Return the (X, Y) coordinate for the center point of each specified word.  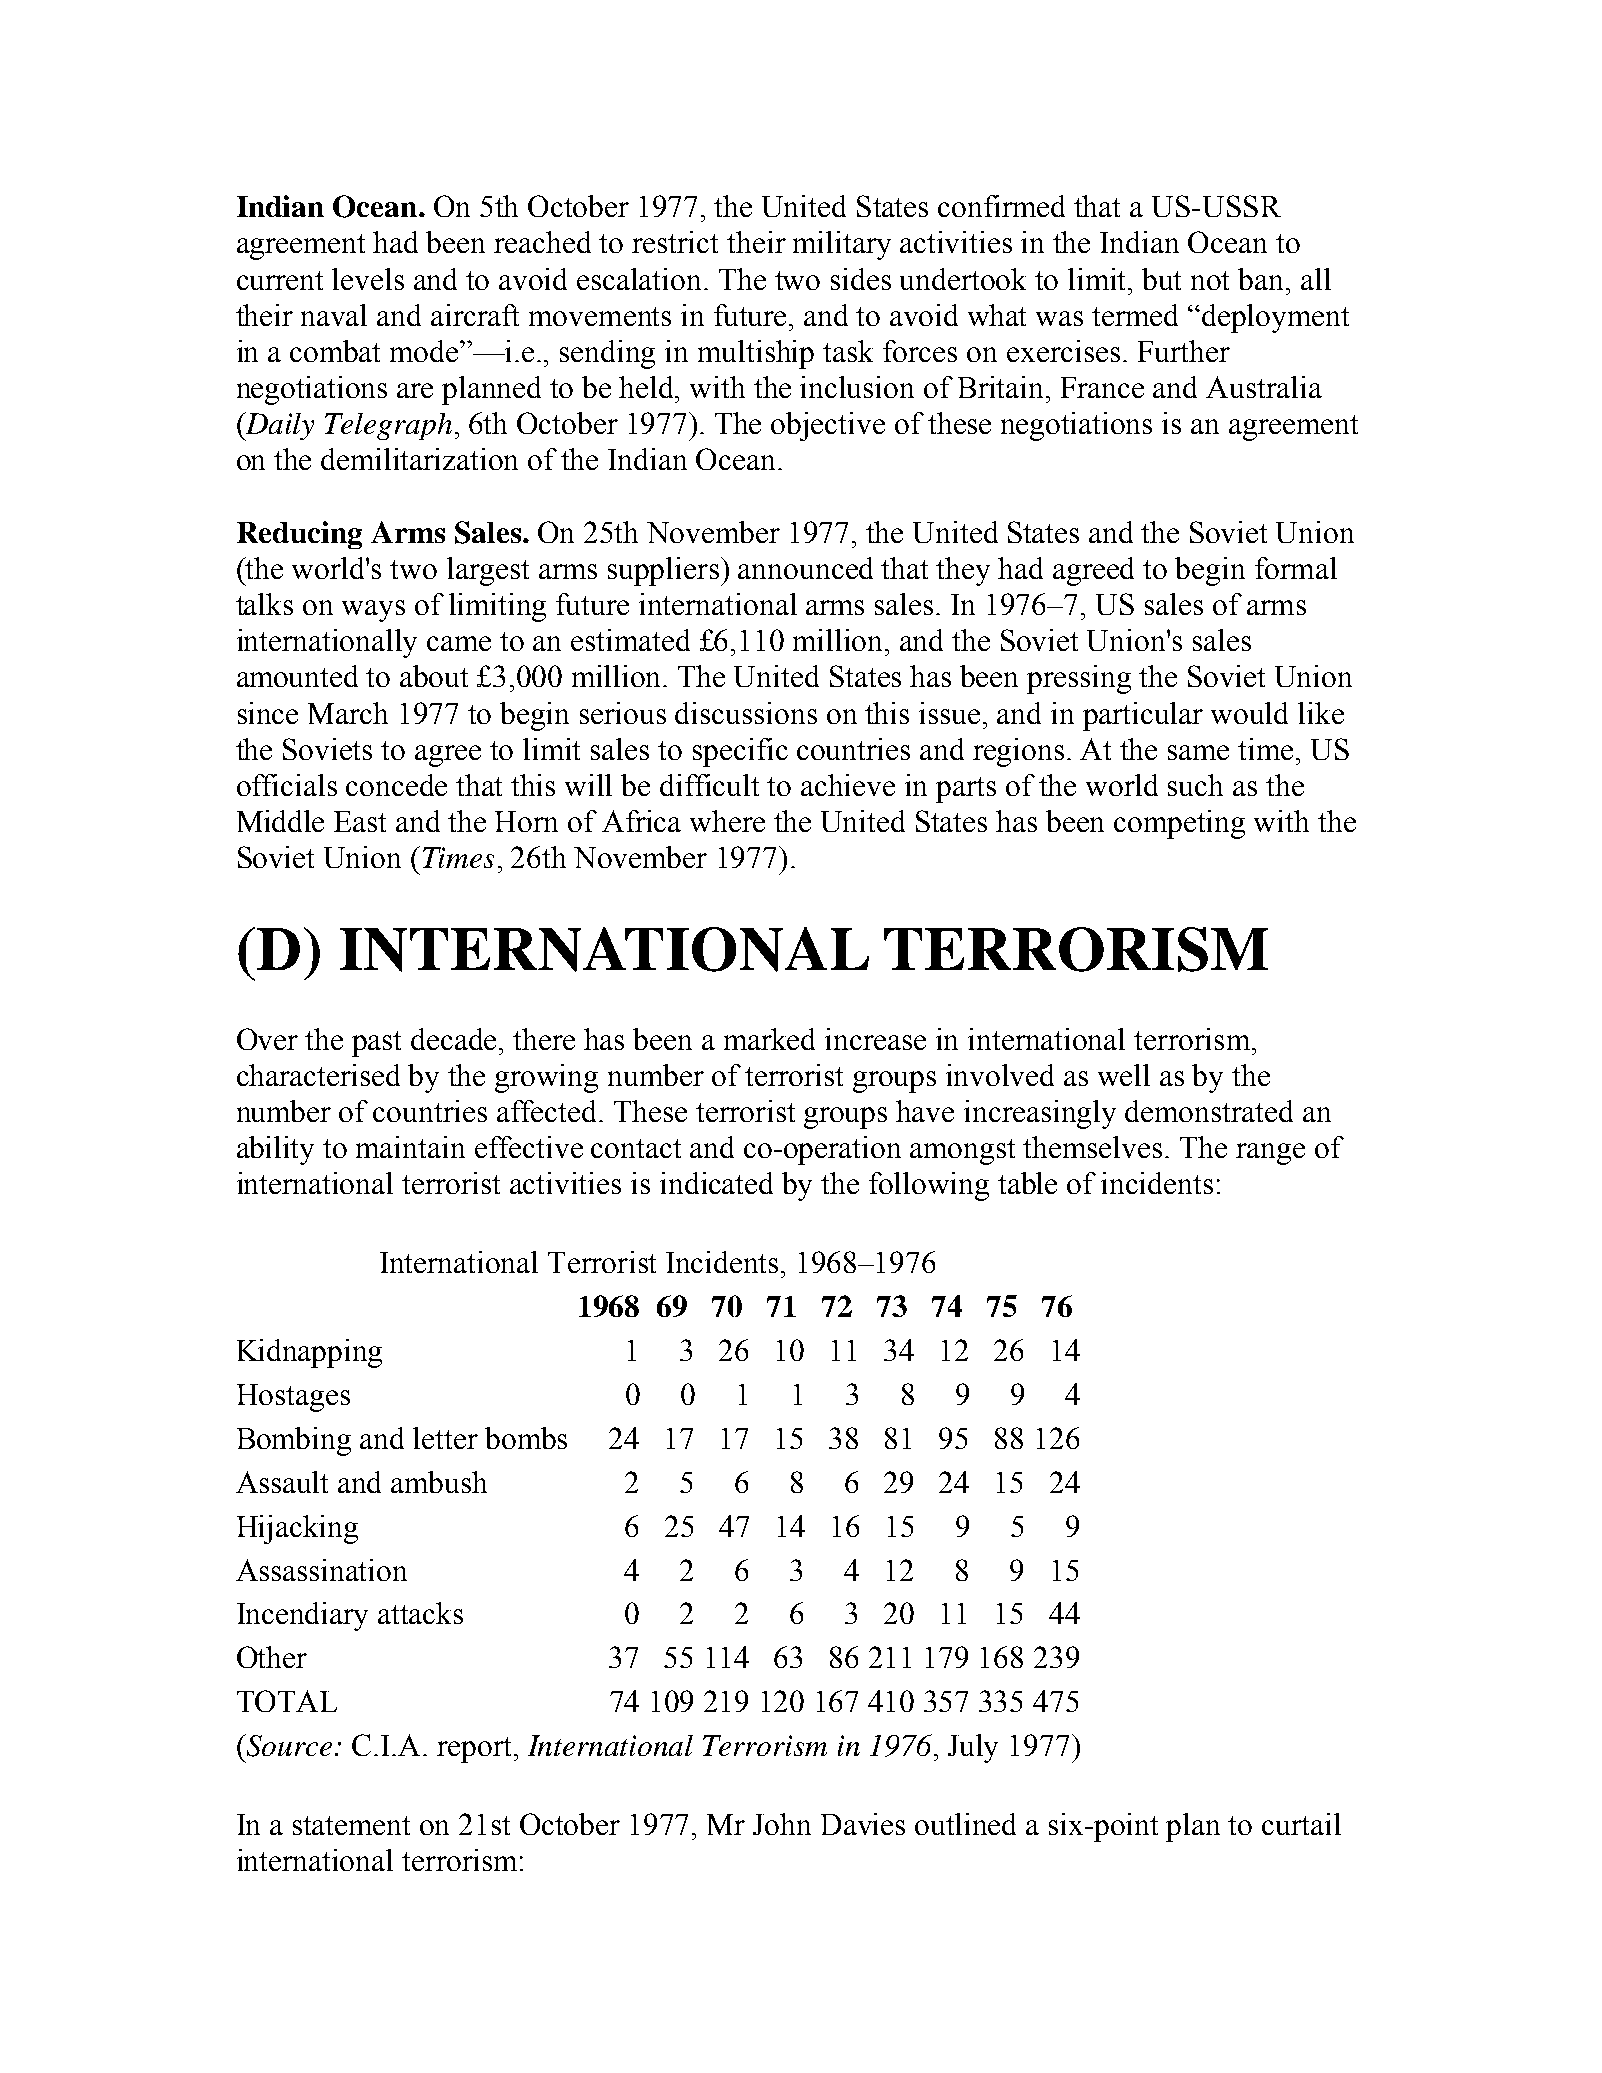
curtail (1301, 1824)
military (842, 245)
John (782, 1824)
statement (351, 1825)
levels (368, 279)
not (1210, 280)
